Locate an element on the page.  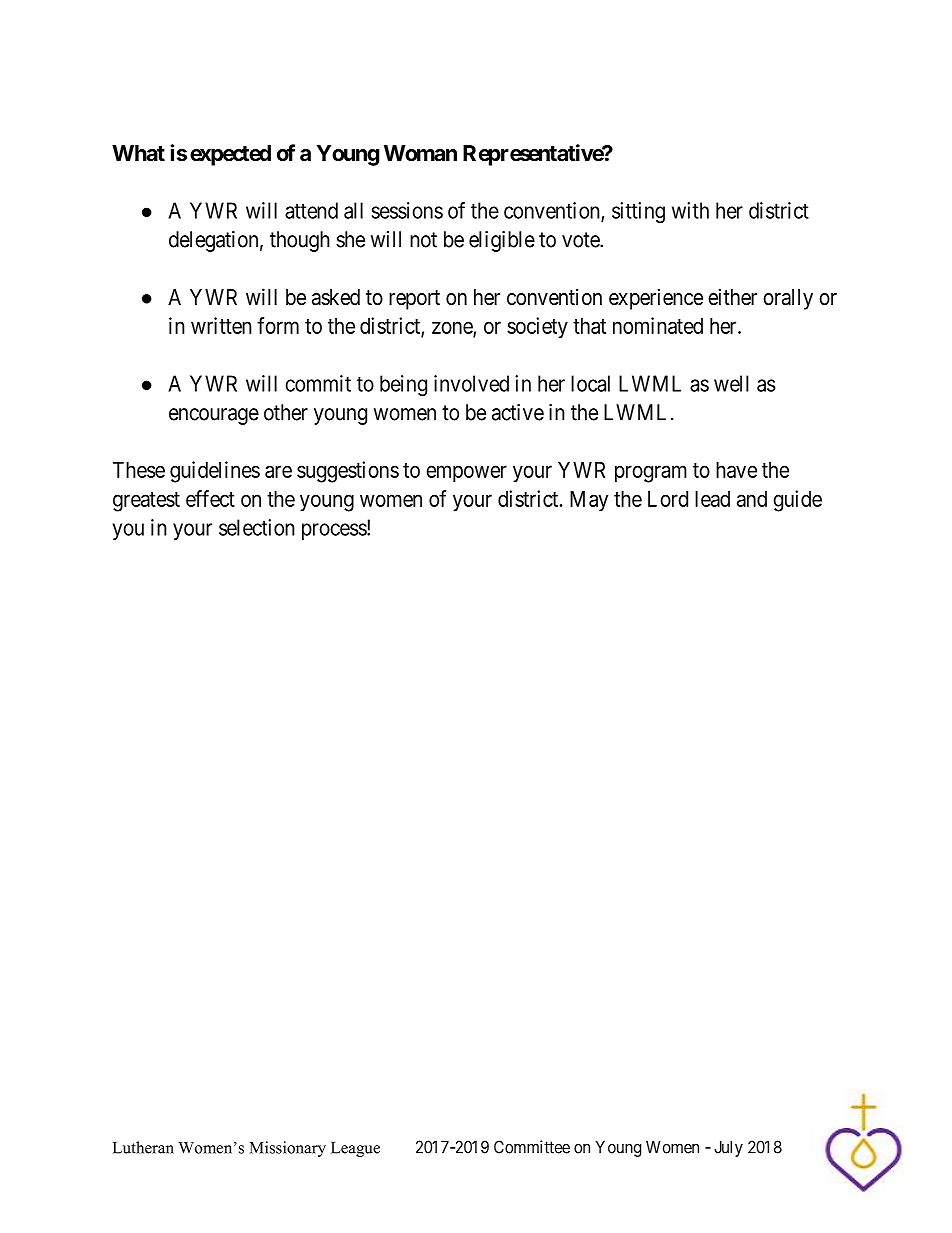
expected is located at coordinates (230, 155).
